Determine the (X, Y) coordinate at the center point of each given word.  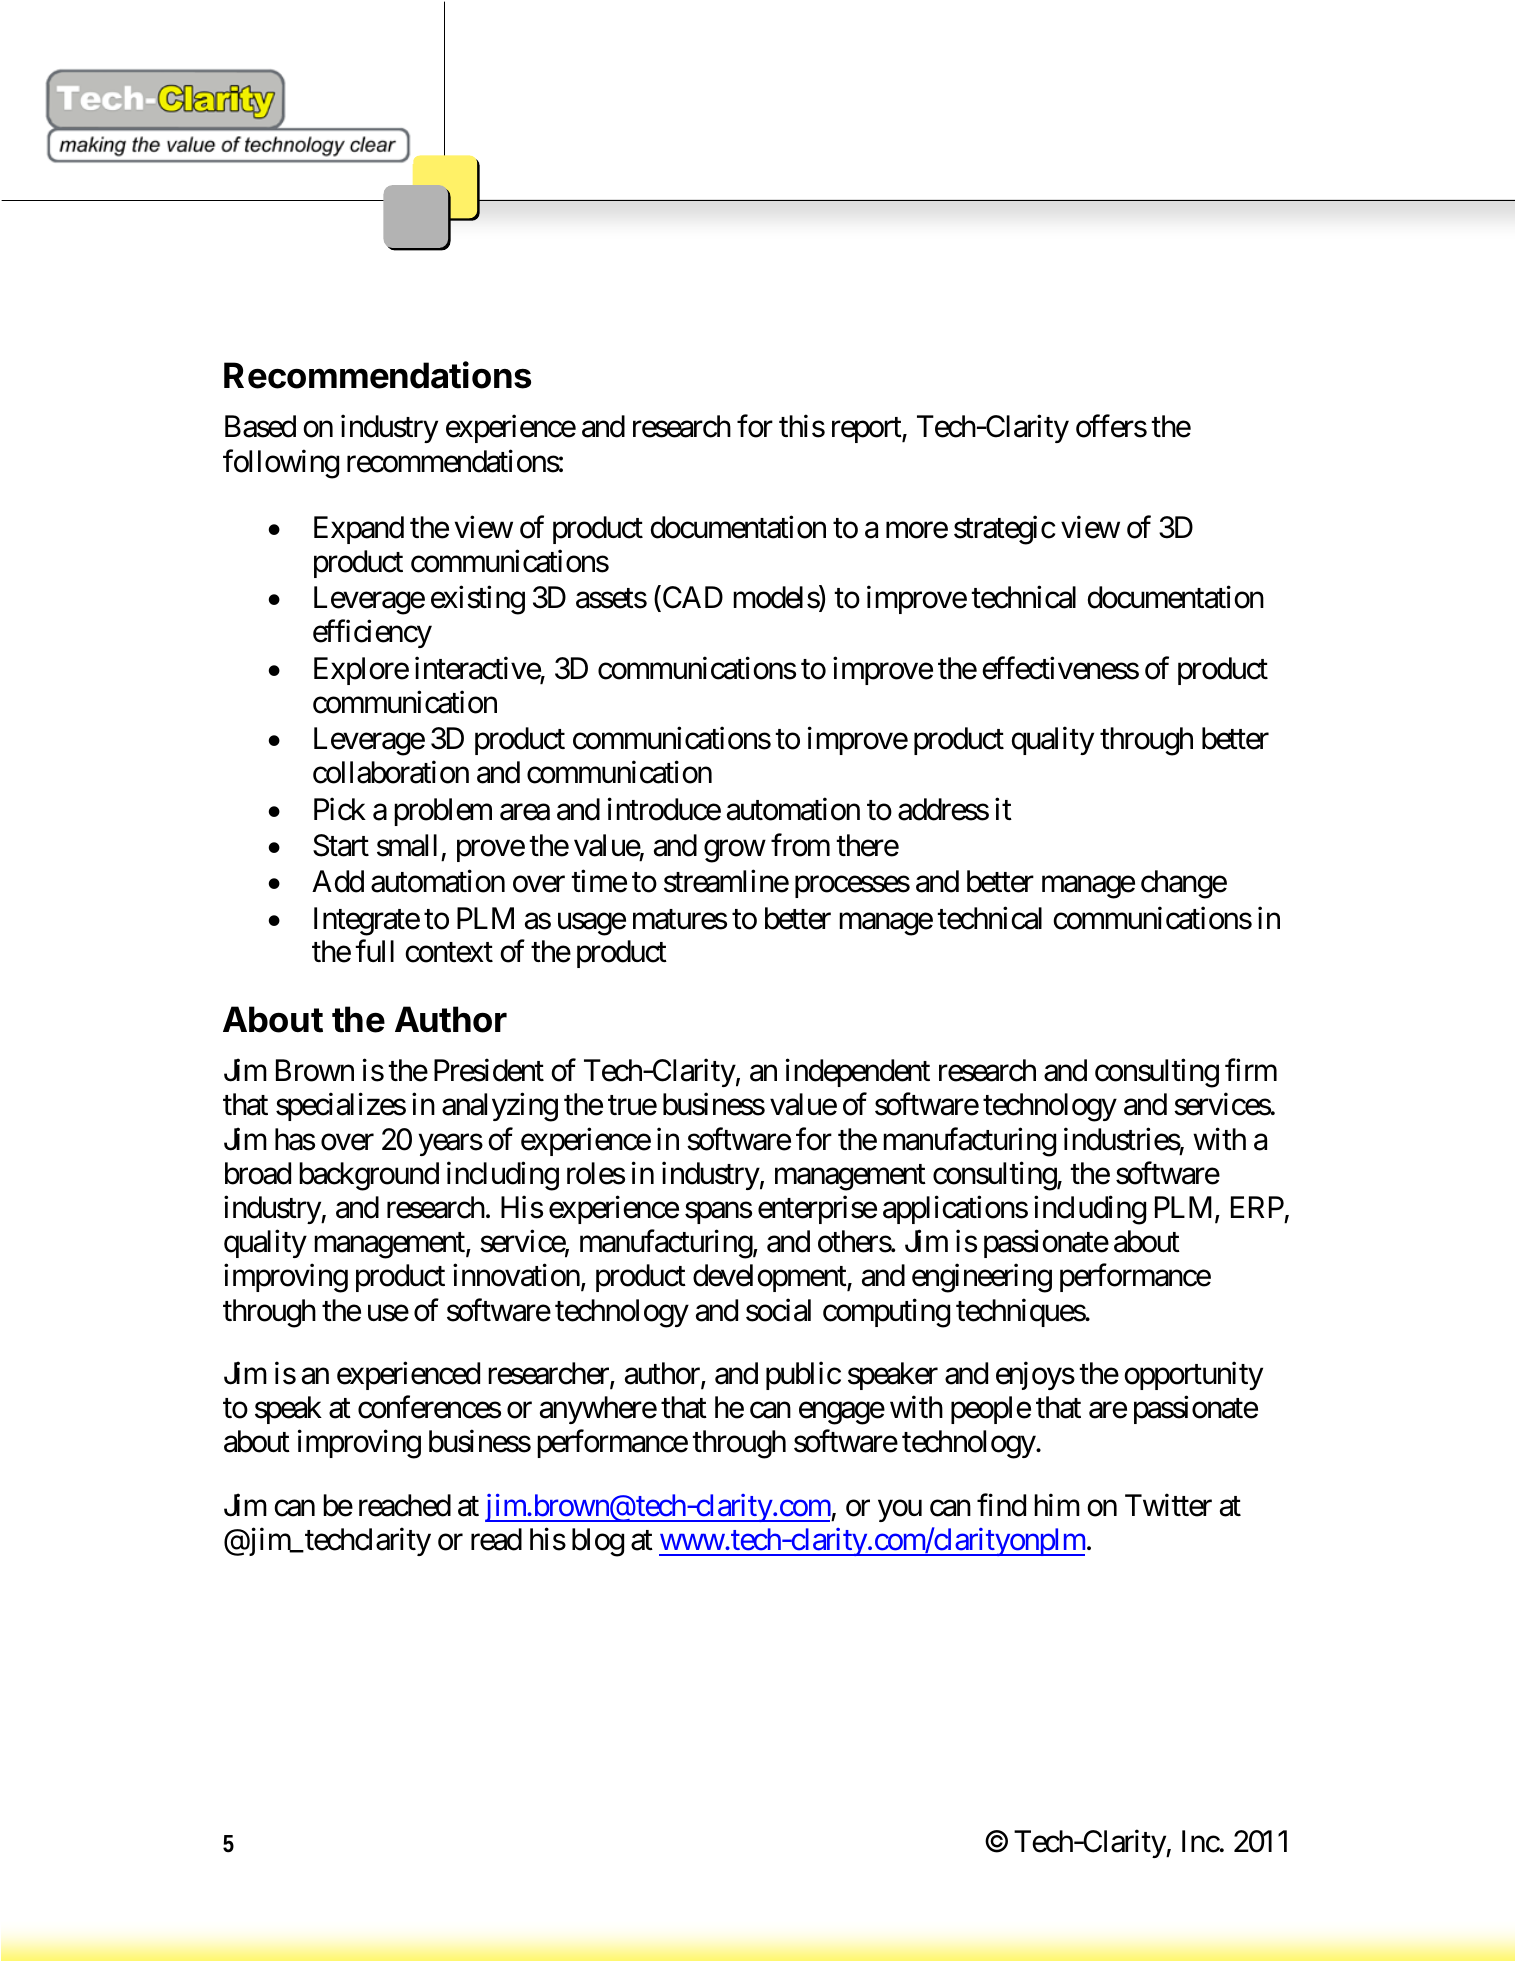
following (281, 464)
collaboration (391, 772)
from (800, 845)
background (369, 1176)
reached (405, 1505)
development (770, 1278)
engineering (982, 1278)
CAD (691, 599)
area (525, 812)
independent (858, 1073)
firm (1251, 1070)
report (867, 430)
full (374, 951)
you (900, 1511)
